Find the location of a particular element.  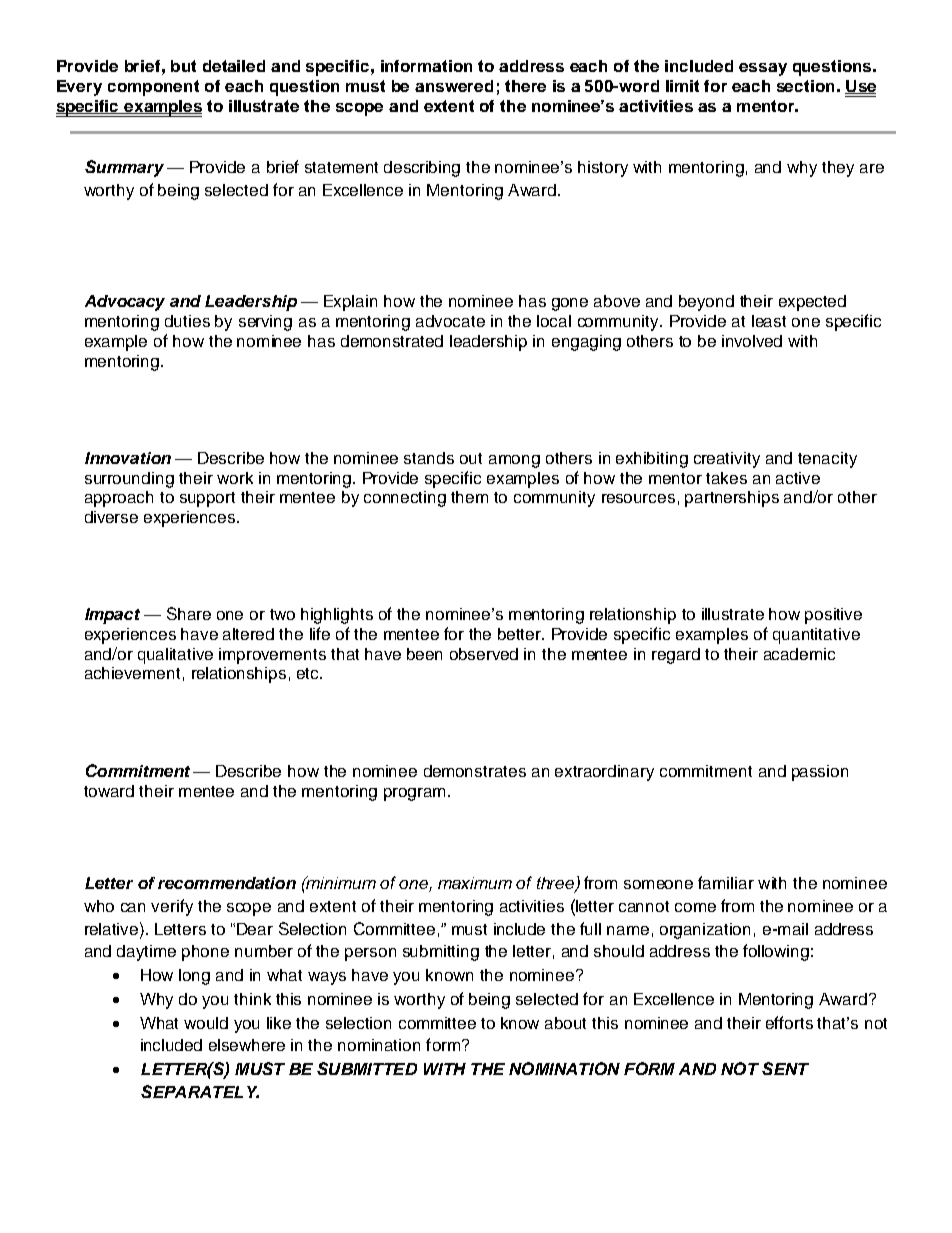

essay is located at coordinates (763, 69).
